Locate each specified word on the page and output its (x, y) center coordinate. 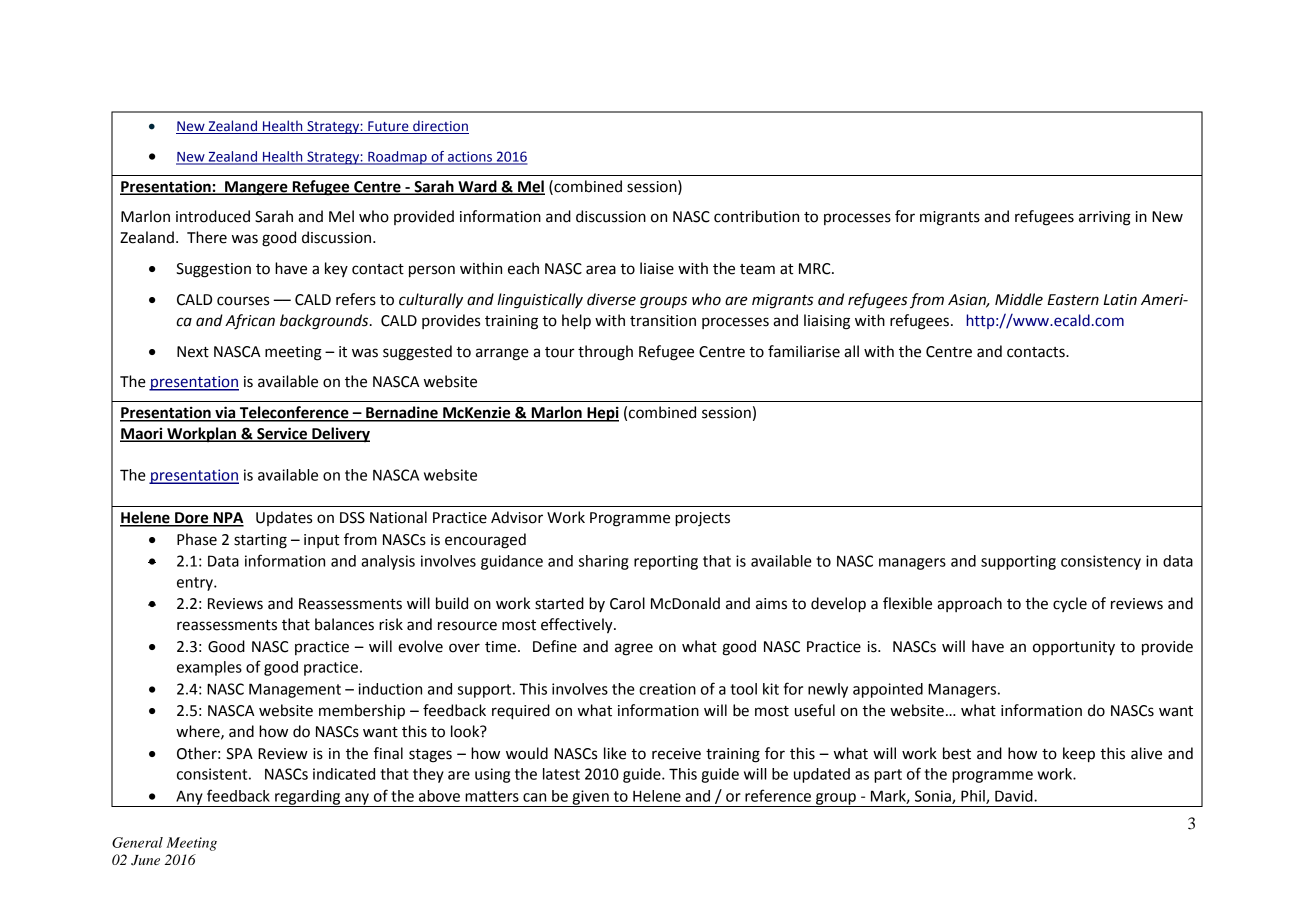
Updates (284, 518)
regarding (308, 798)
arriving (1105, 218)
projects (702, 519)
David (1015, 796)
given (590, 798)
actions (470, 157)
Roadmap (397, 158)
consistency (1101, 562)
